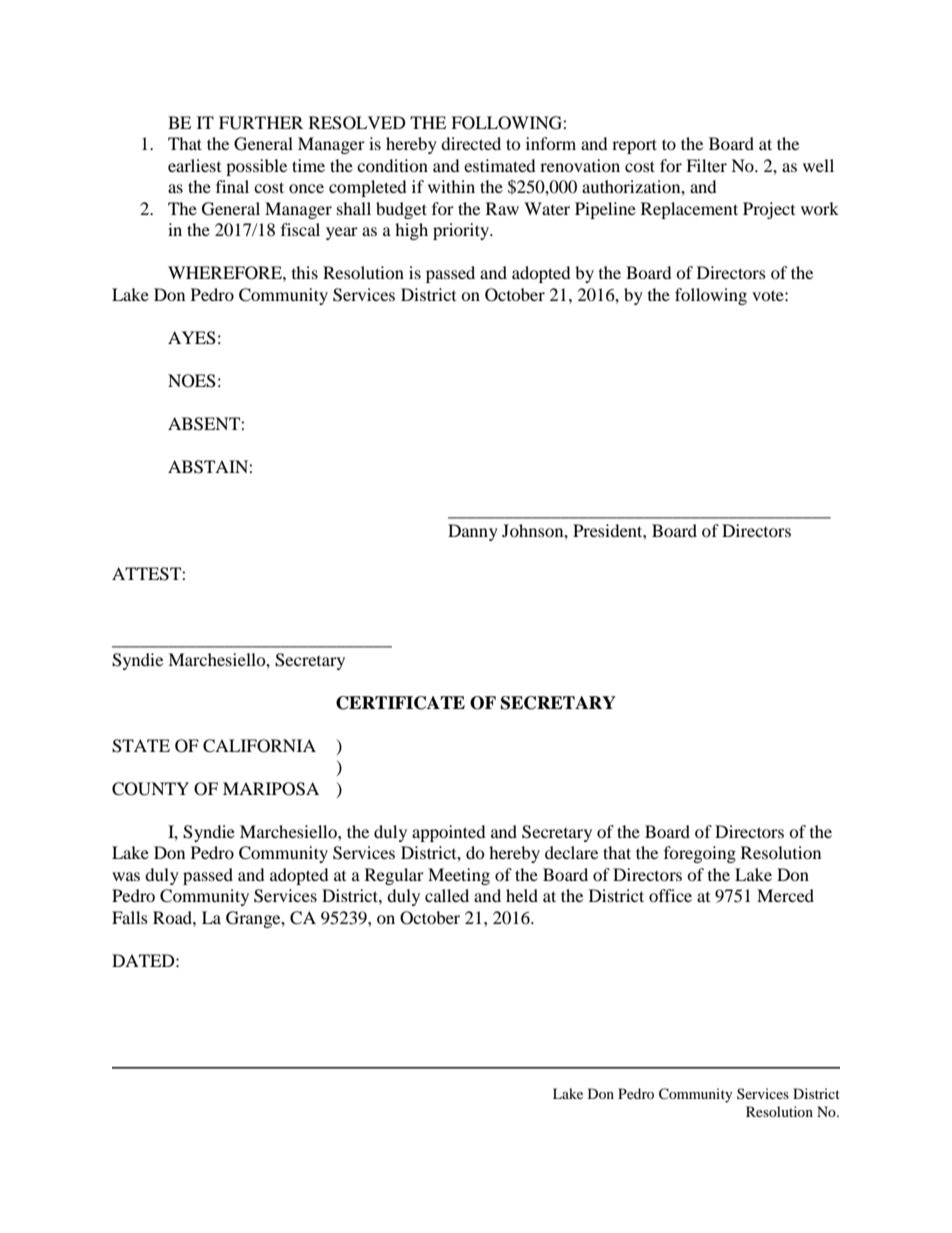  What do you see at coordinates (192, 381) in the page?
I see `NOES` at bounding box center [192, 381].
